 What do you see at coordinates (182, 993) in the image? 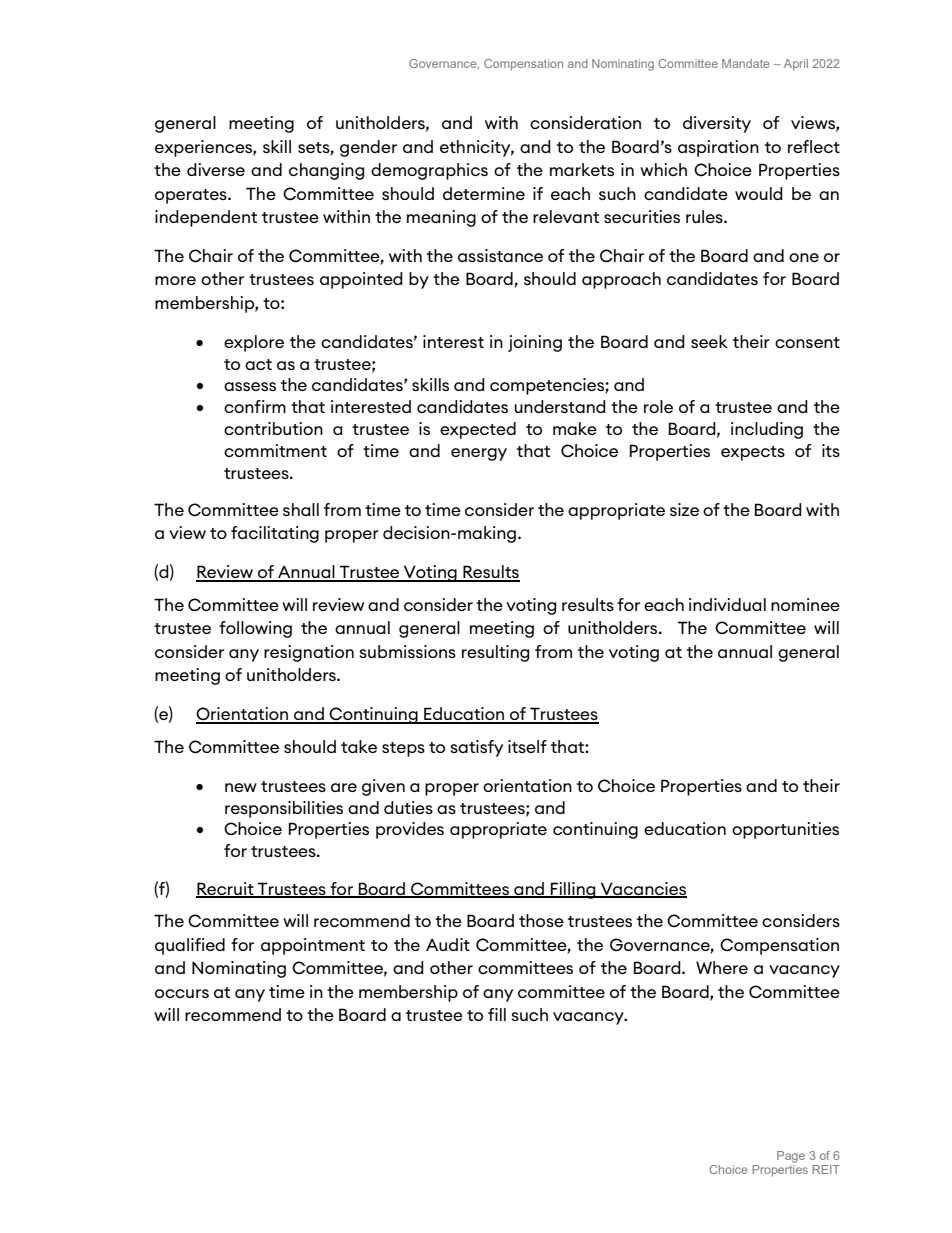
I see `occurs` at bounding box center [182, 993].
